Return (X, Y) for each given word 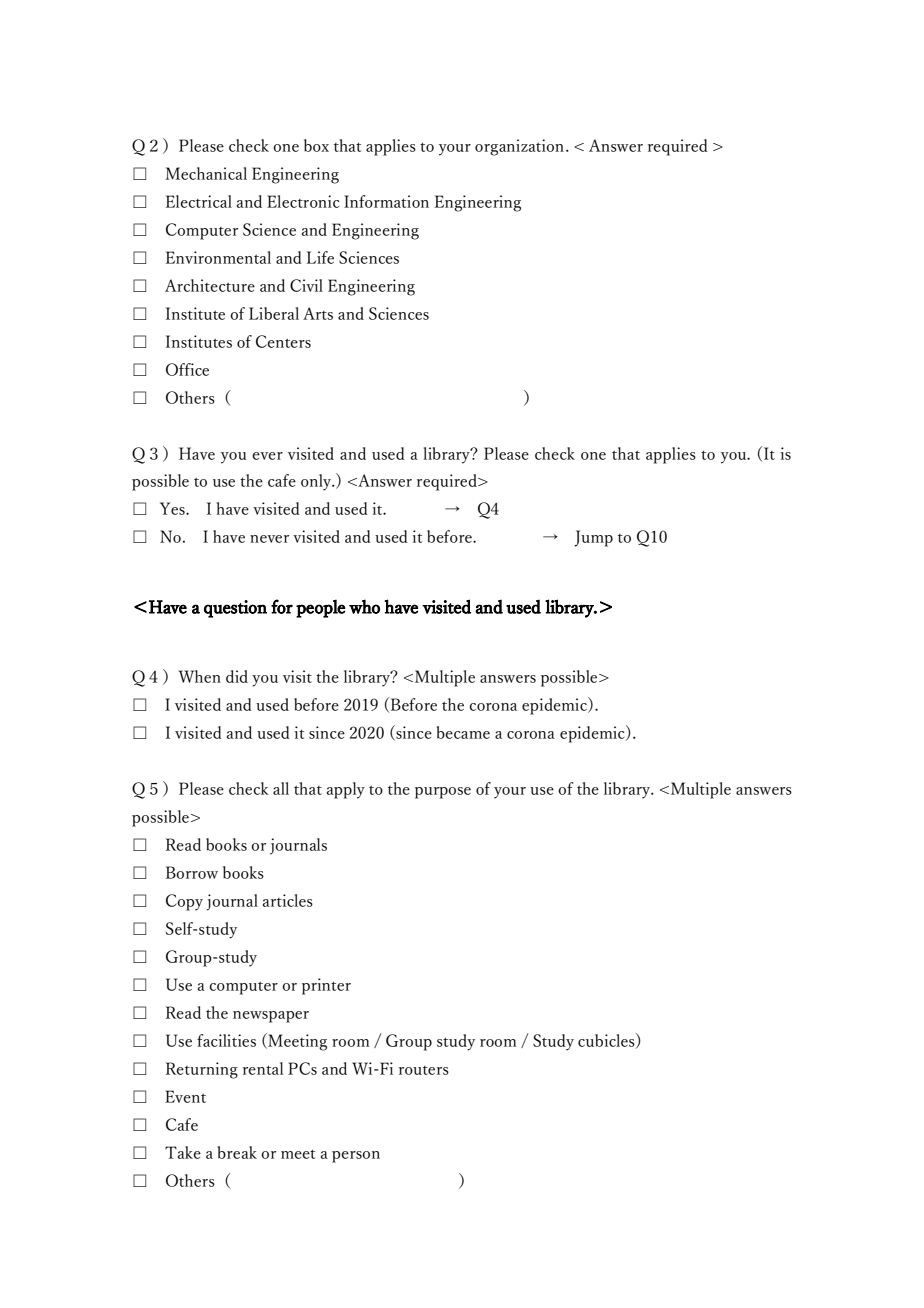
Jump (593, 538)
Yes (173, 508)
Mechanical (206, 173)
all (281, 788)
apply (346, 790)
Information (386, 201)
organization (519, 147)
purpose (443, 793)
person (356, 1157)
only (317, 482)
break (237, 1152)
